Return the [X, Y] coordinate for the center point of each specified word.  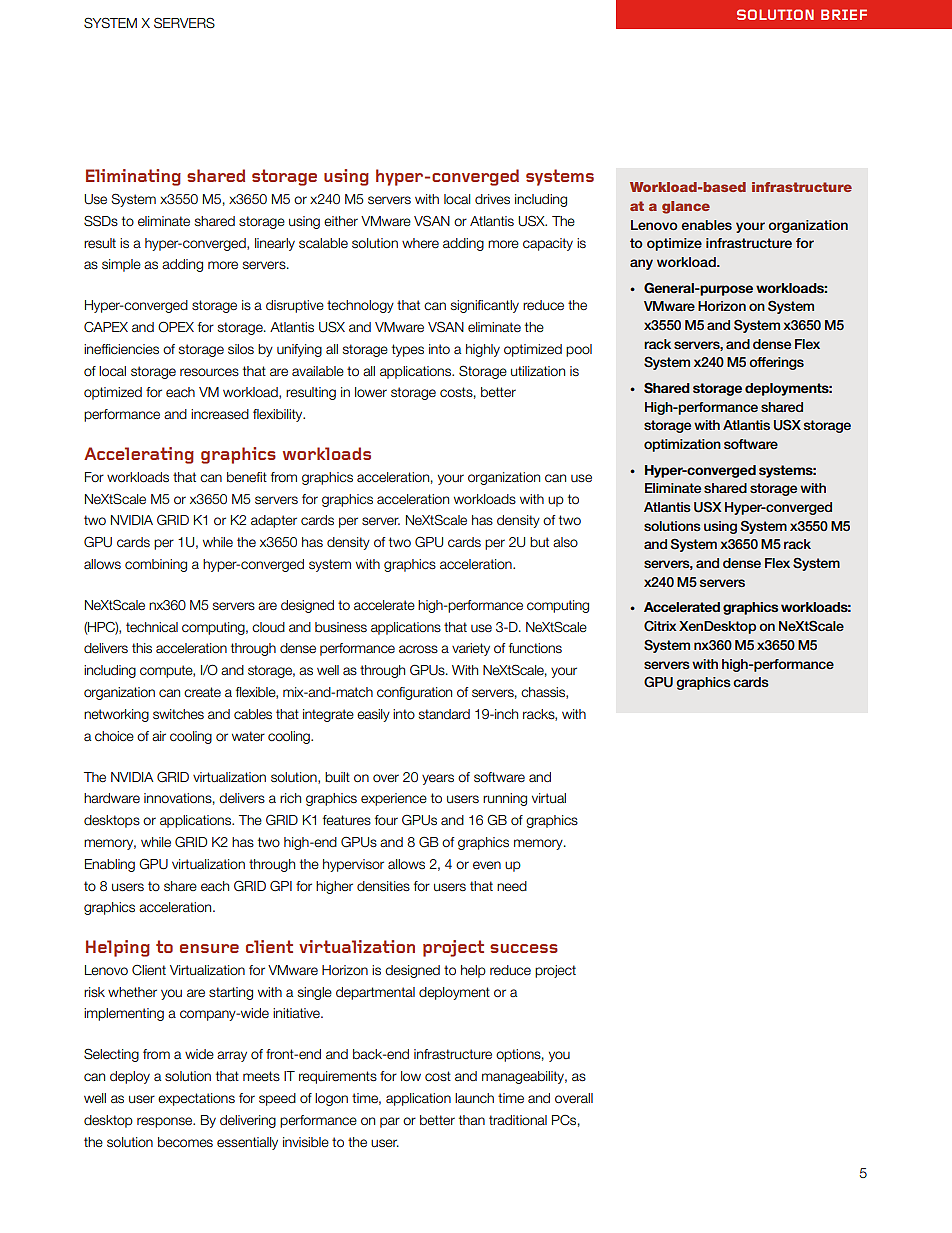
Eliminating [133, 177]
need [512, 886]
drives [492, 199]
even [487, 865]
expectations [196, 1099]
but [539, 542]
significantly [485, 306]
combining [156, 565]
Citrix [660, 625]
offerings [776, 363]
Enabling [110, 865]
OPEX [176, 327]
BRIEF [844, 14]
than [472, 1120]
